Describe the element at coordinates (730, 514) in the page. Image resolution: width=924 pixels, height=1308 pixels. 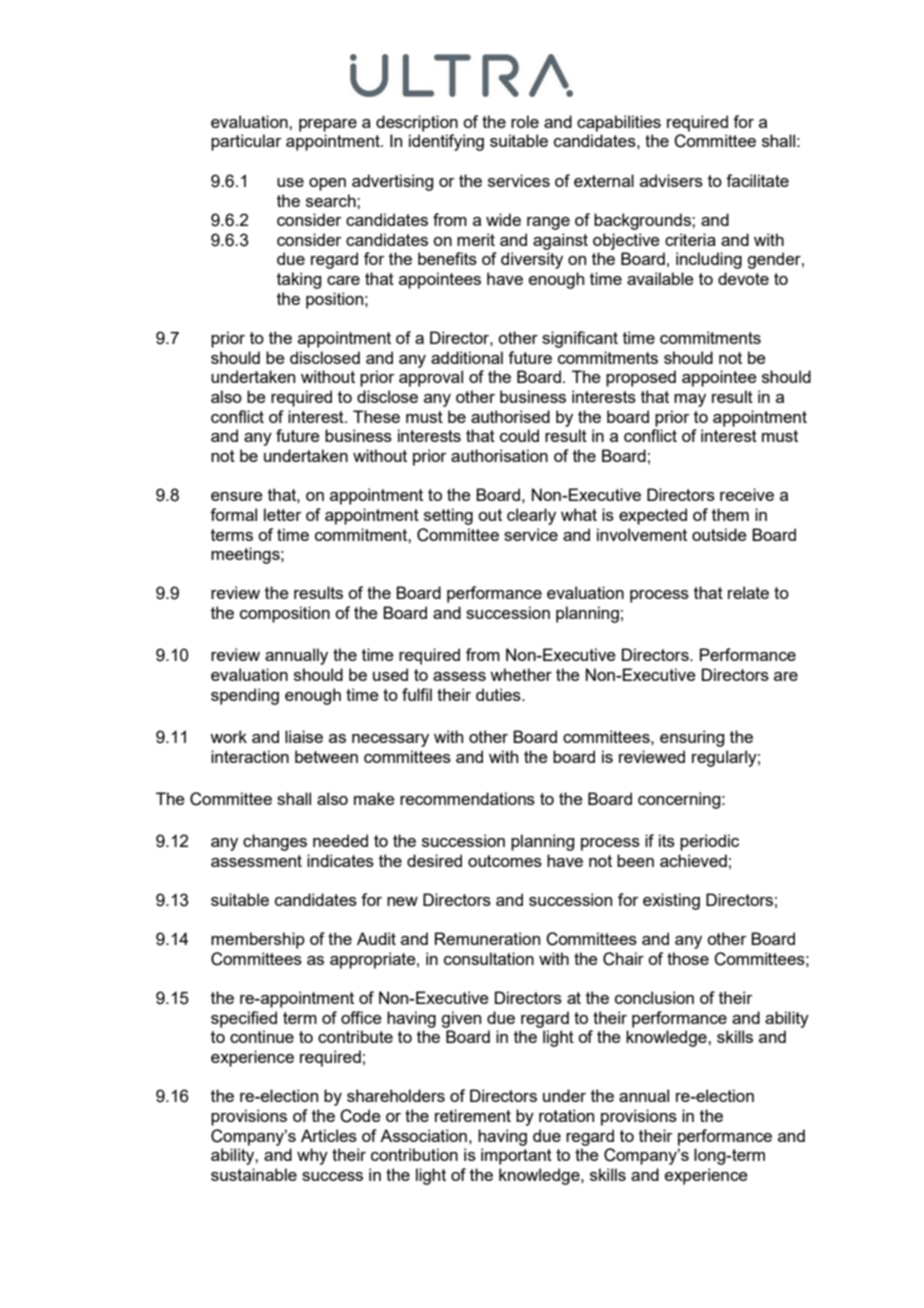
I see `them` at that location.
